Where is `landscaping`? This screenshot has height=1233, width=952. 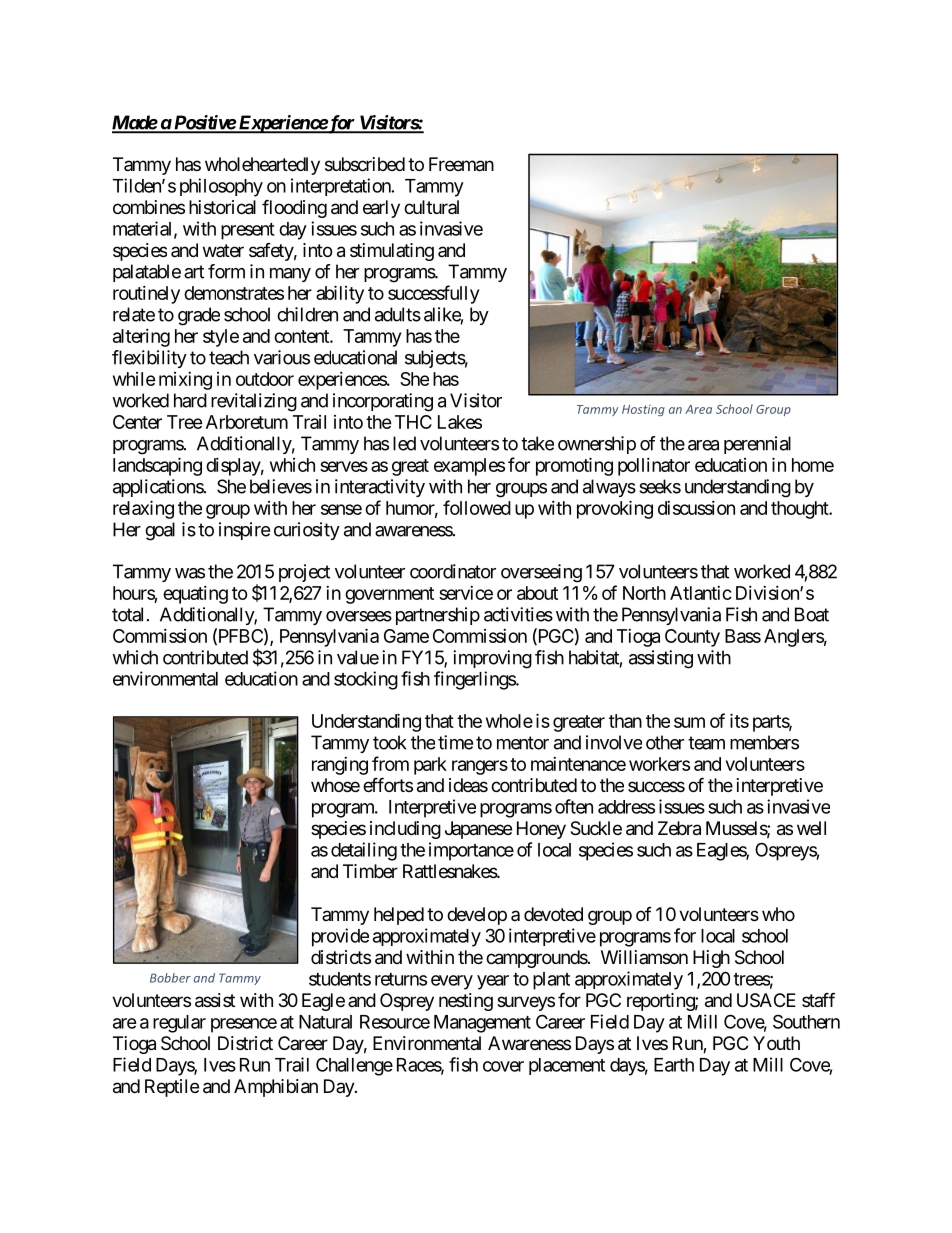 landscaping is located at coordinates (157, 466).
